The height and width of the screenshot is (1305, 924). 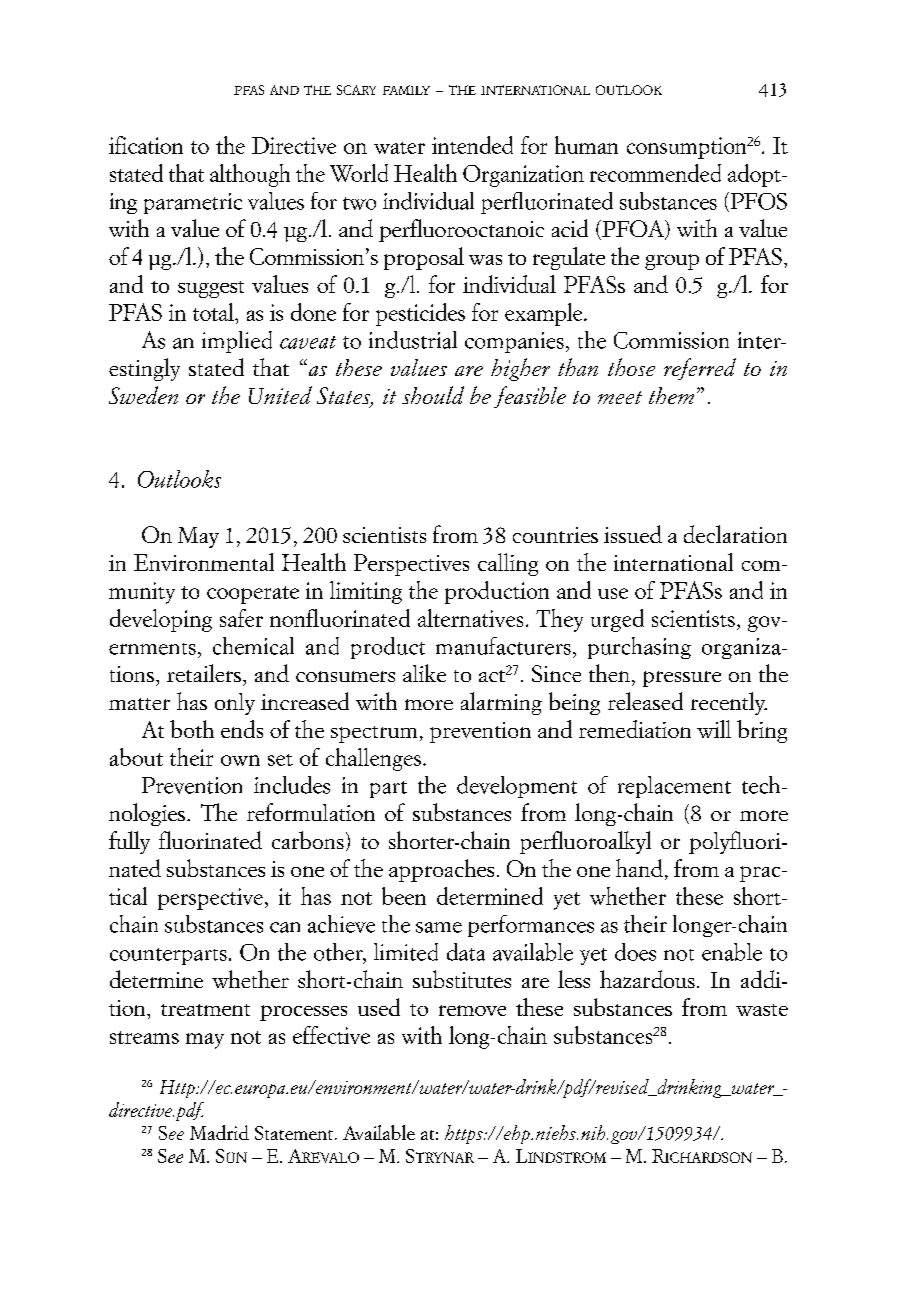 I want to click on although, so click(x=250, y=175).
